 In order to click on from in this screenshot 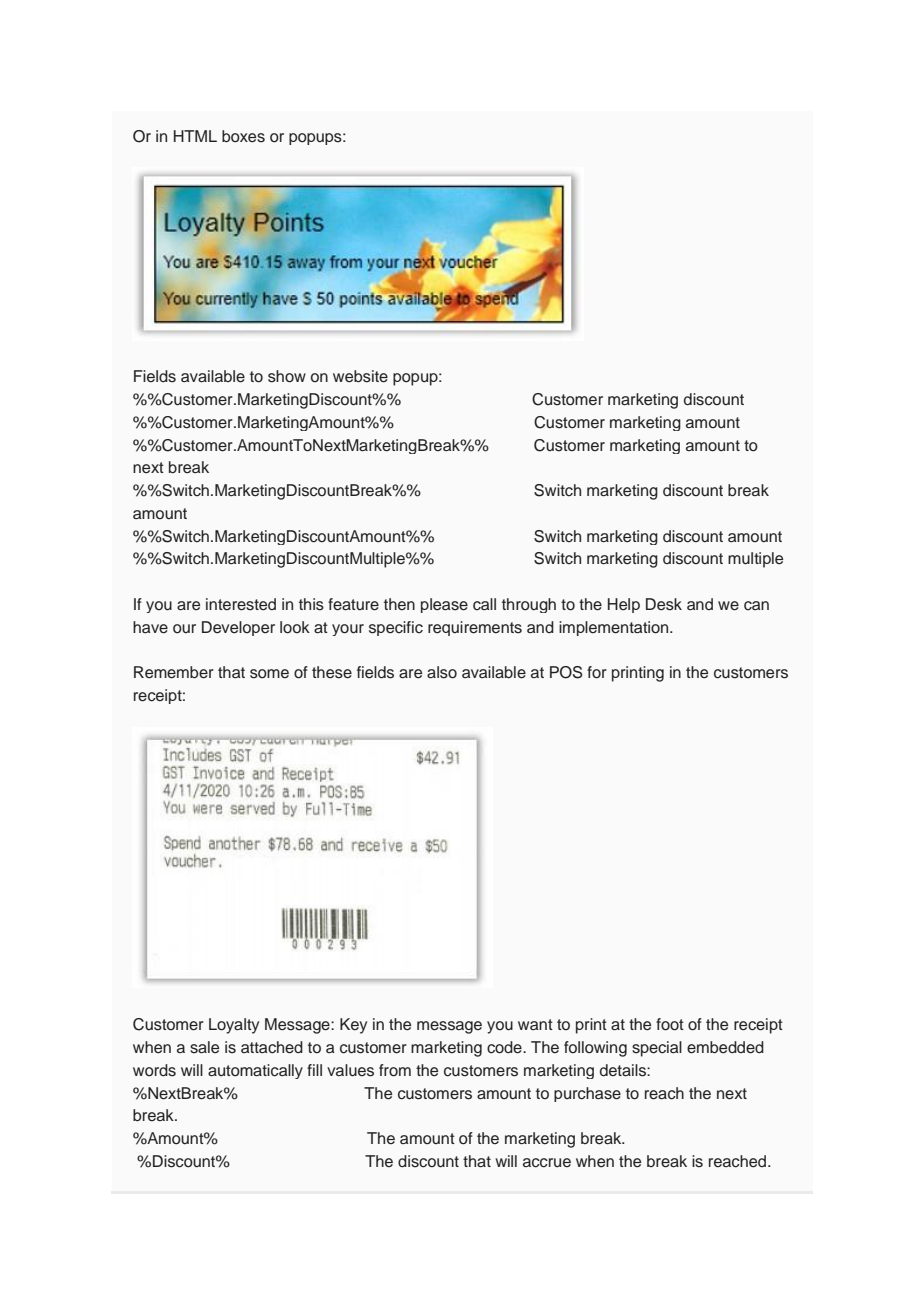, I will do `click(395, 1070)`.
